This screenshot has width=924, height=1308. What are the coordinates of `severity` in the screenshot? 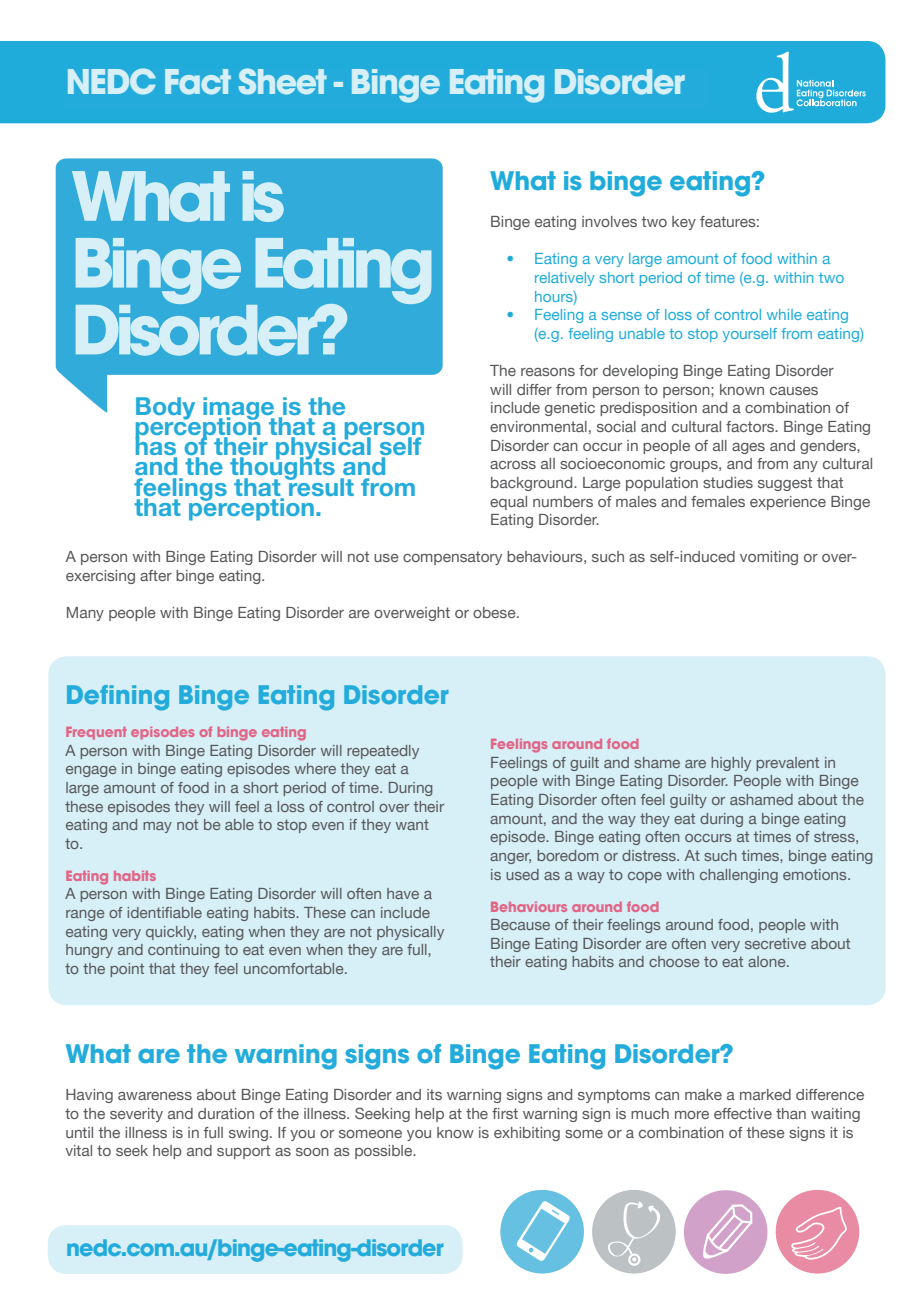 It's located at (136, 1115).
